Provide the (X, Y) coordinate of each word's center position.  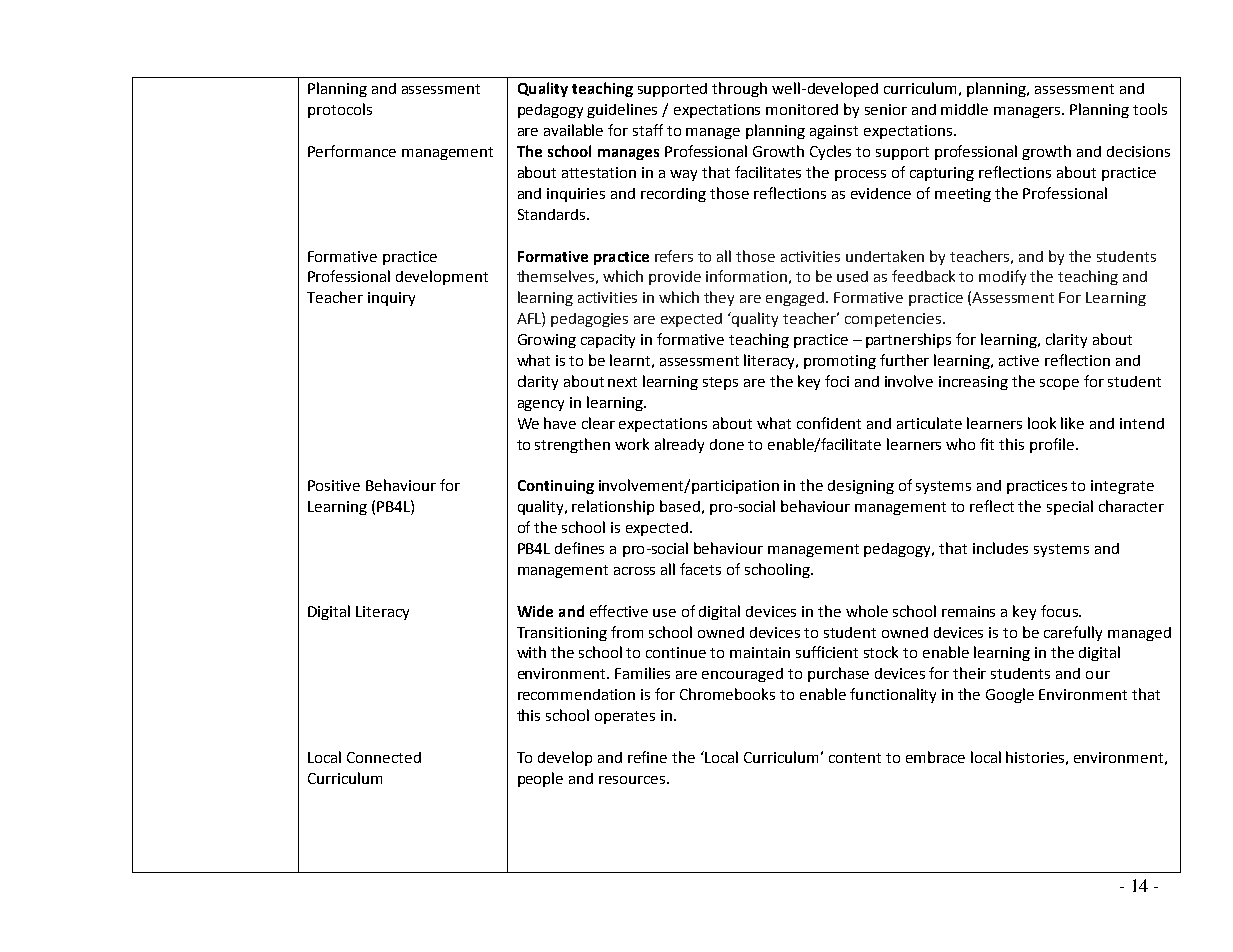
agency (541, 405)
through (739, 89)
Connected (384, 757)
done (727, 444)
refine (647, 757)
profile (1052, 445)
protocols (340, 110)
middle (964, 109)
